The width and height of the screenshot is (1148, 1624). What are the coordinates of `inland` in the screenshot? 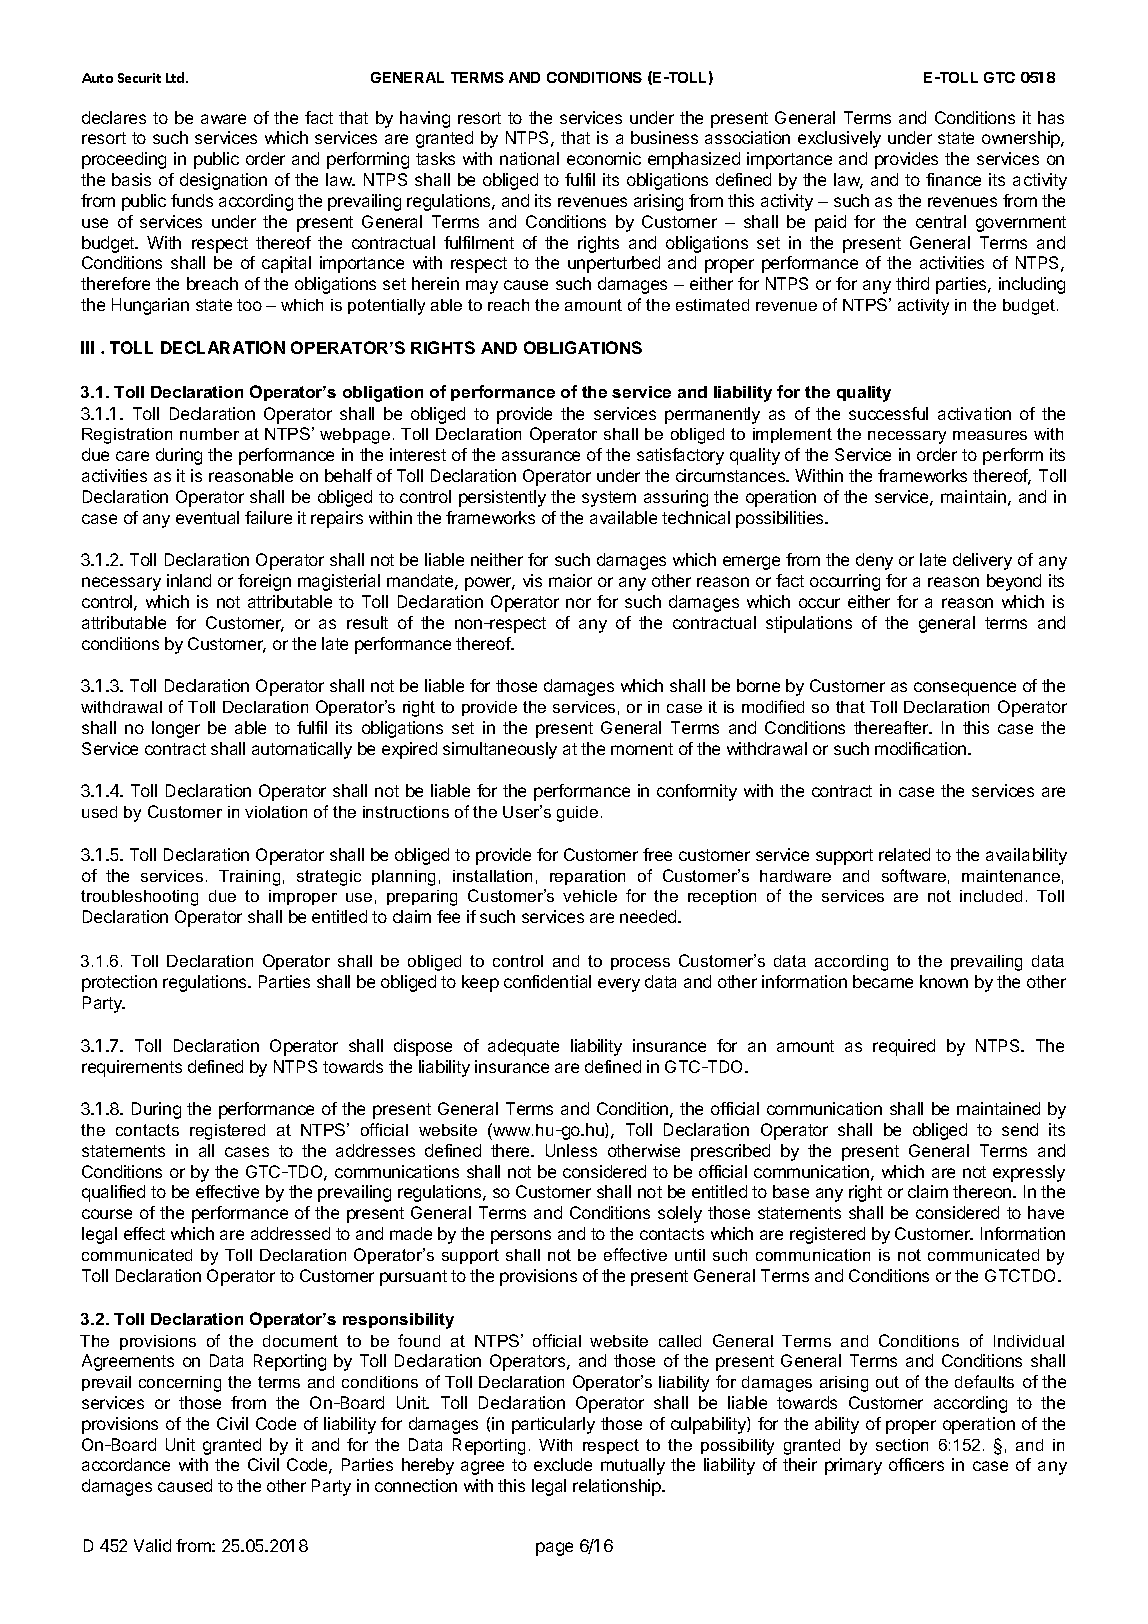 It's located at (189, 580).
